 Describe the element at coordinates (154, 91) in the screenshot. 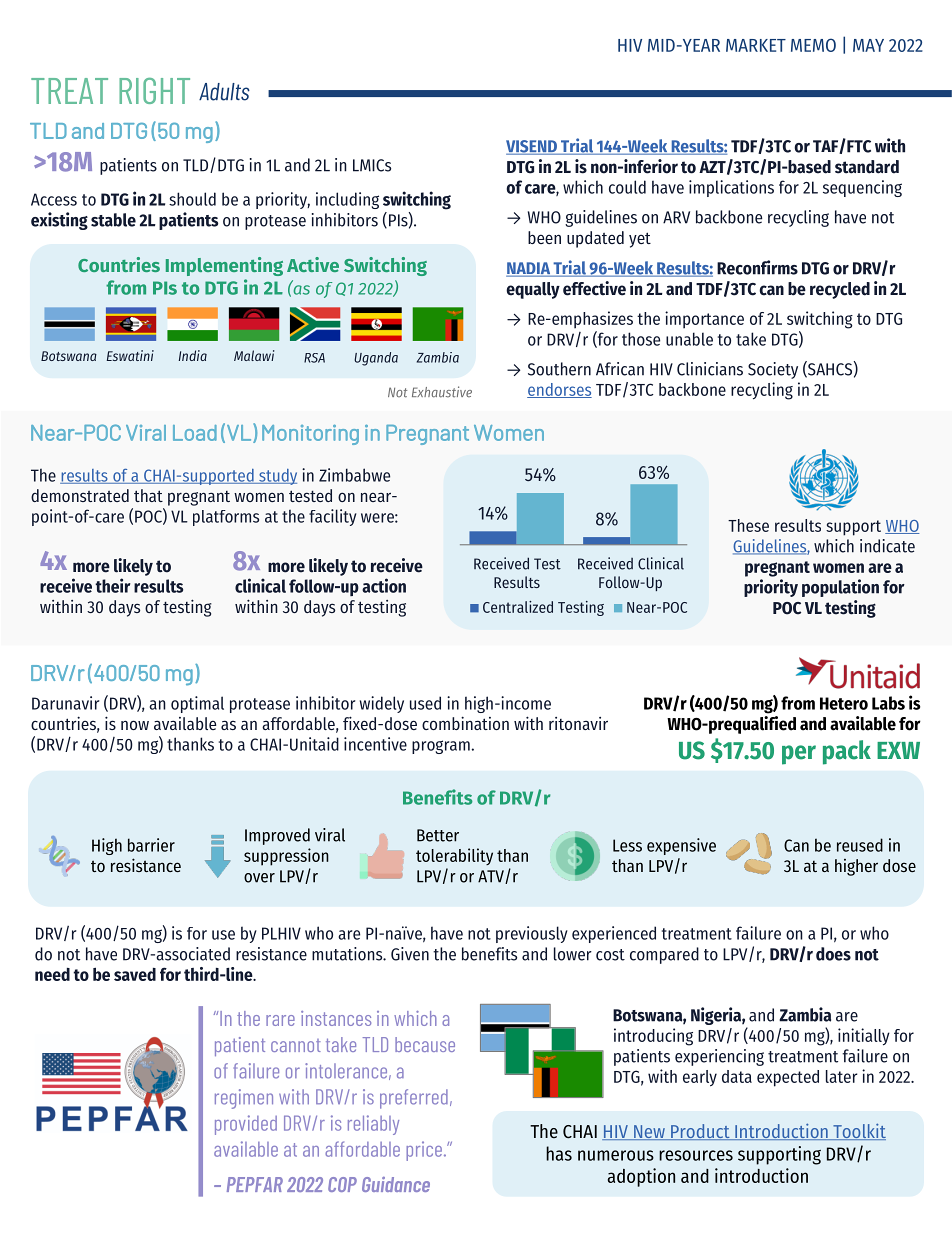

I see `RIGHT` at that location.
